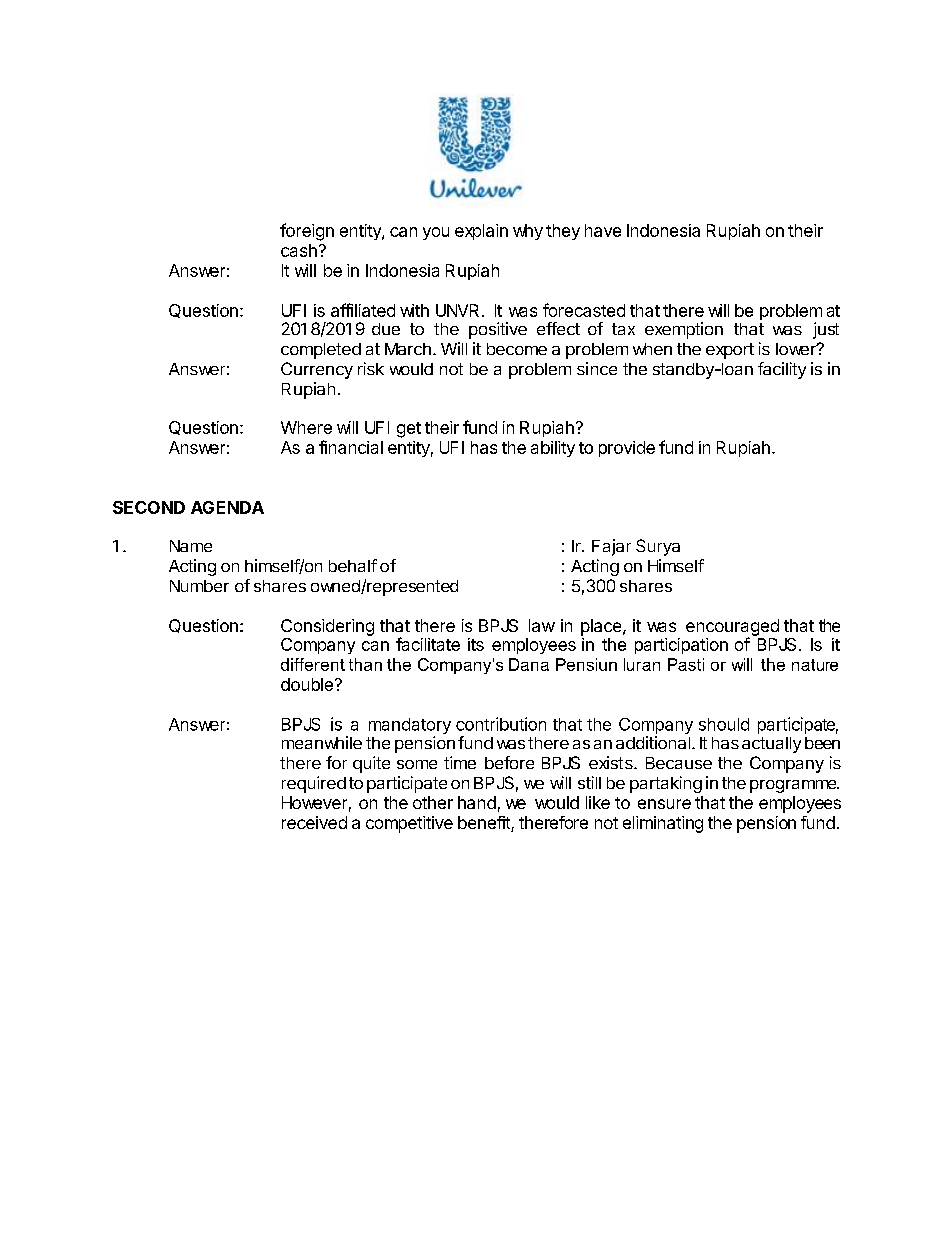  What do you see at coordinates (553, 449) in the image?
I see `ability` at bounding box center [553, 449].
